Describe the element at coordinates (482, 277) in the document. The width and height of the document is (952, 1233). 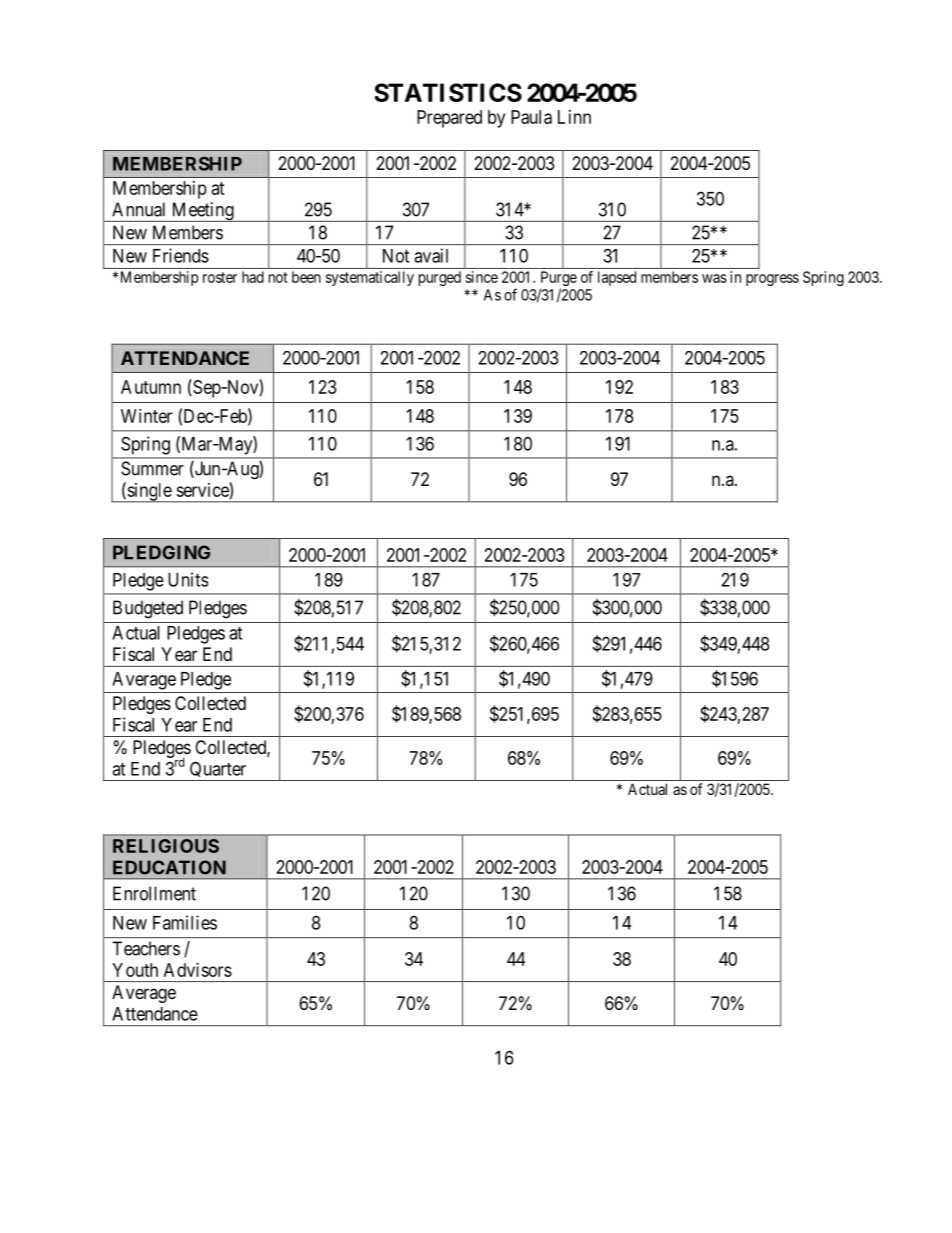
I see `since` at that location.
